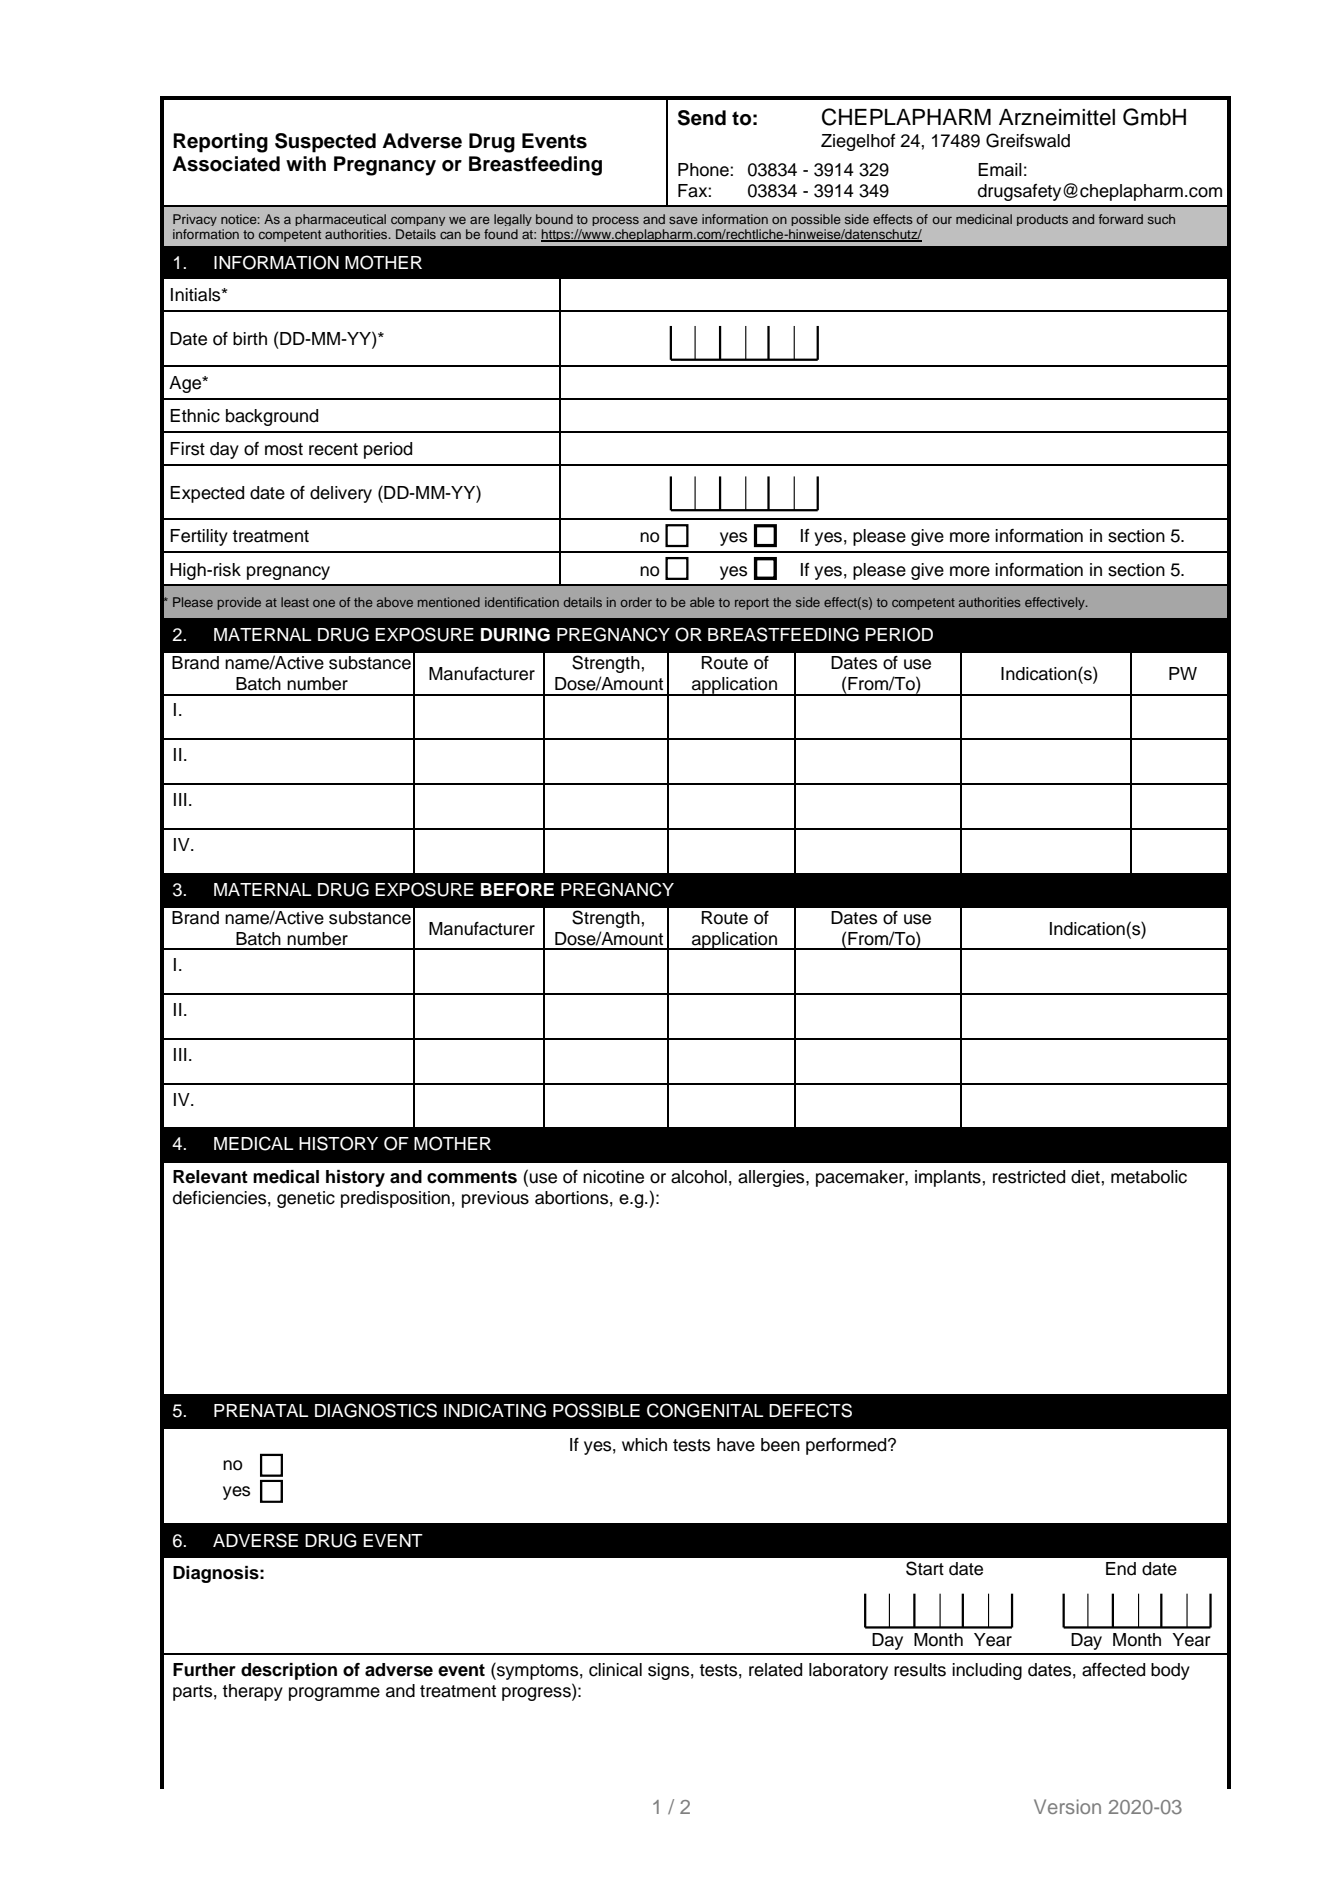 Image resolution: width=1342 pixels, height=1898 pixels. I want to click on genetic, so click(306, 1199).
